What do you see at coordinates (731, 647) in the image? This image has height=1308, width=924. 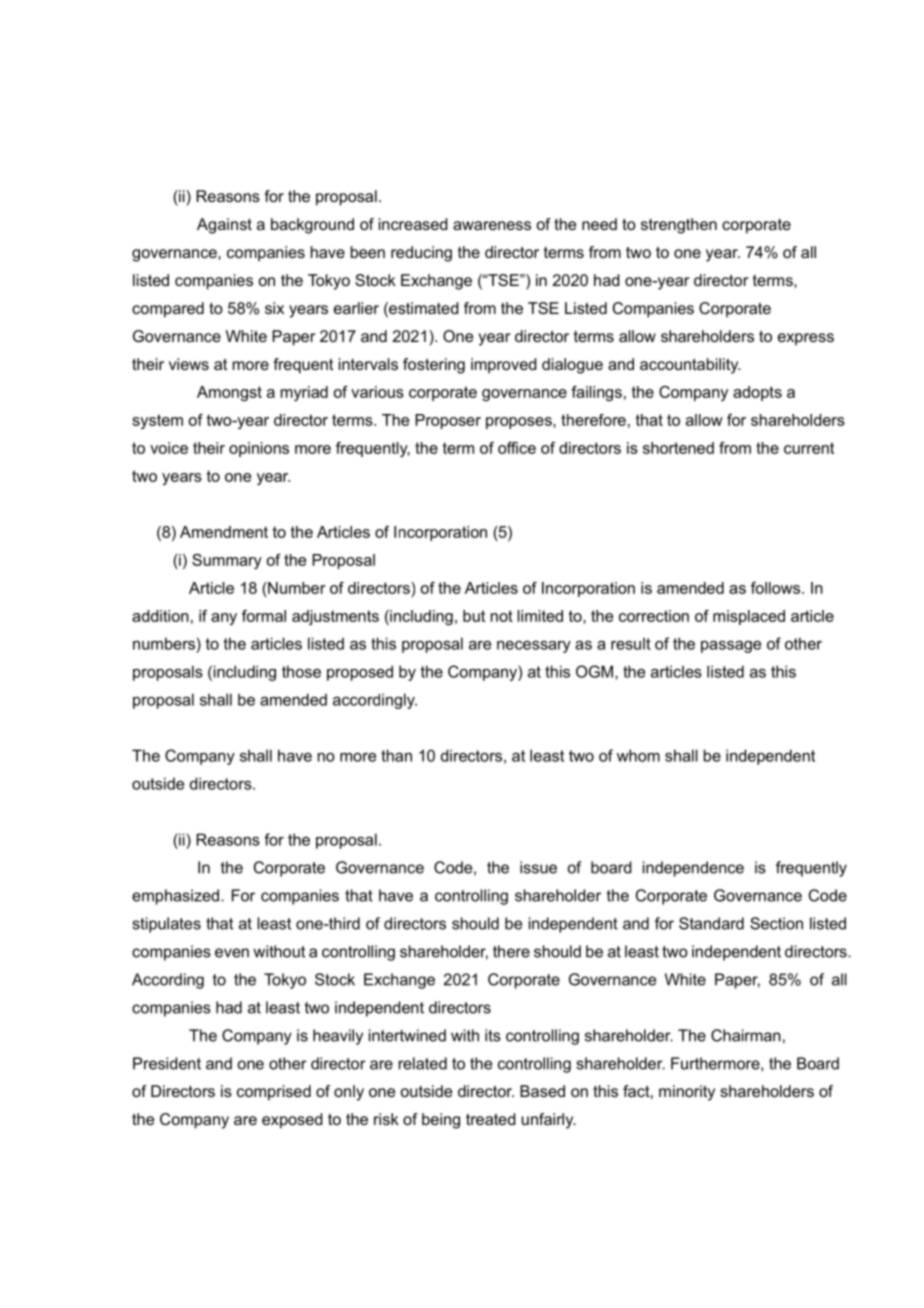 I see `passage` at bounding box center [731, 647].
